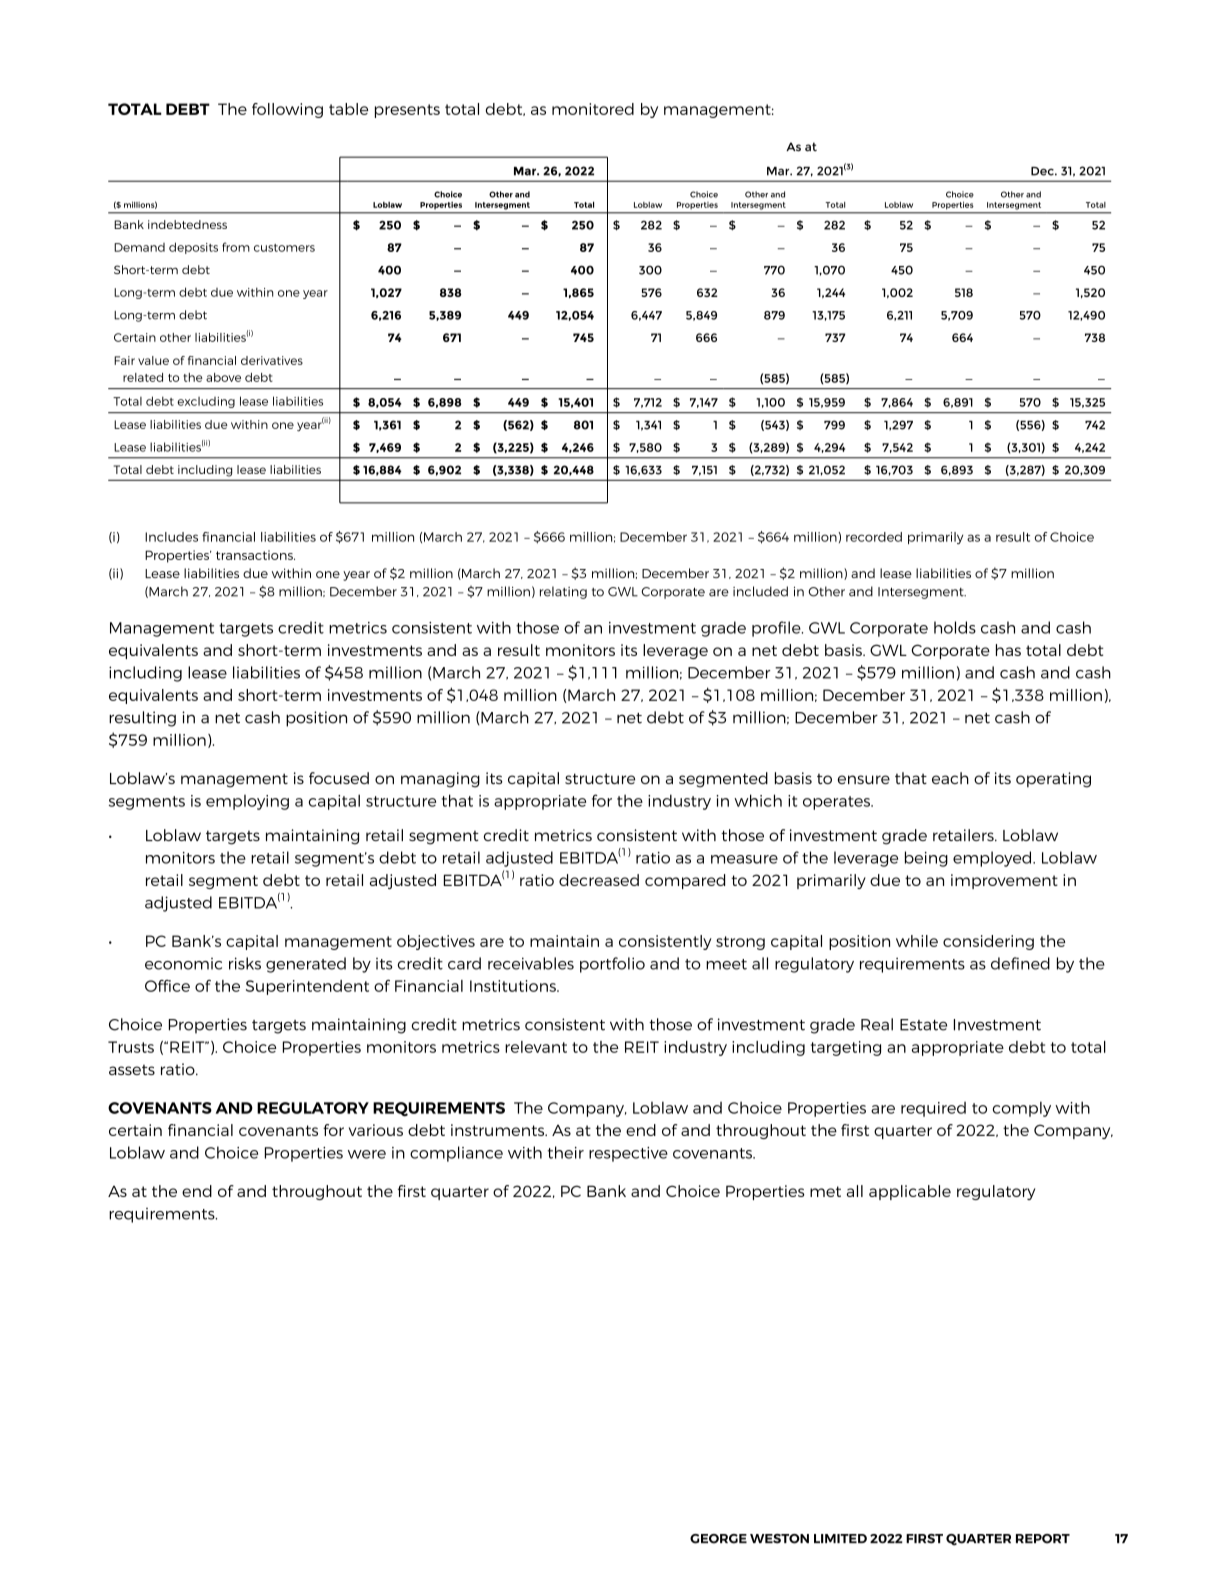 This image has height=1587, width=1227. Describe the element at coordinates (1008, 650) in the image. I see `has` at that location.
